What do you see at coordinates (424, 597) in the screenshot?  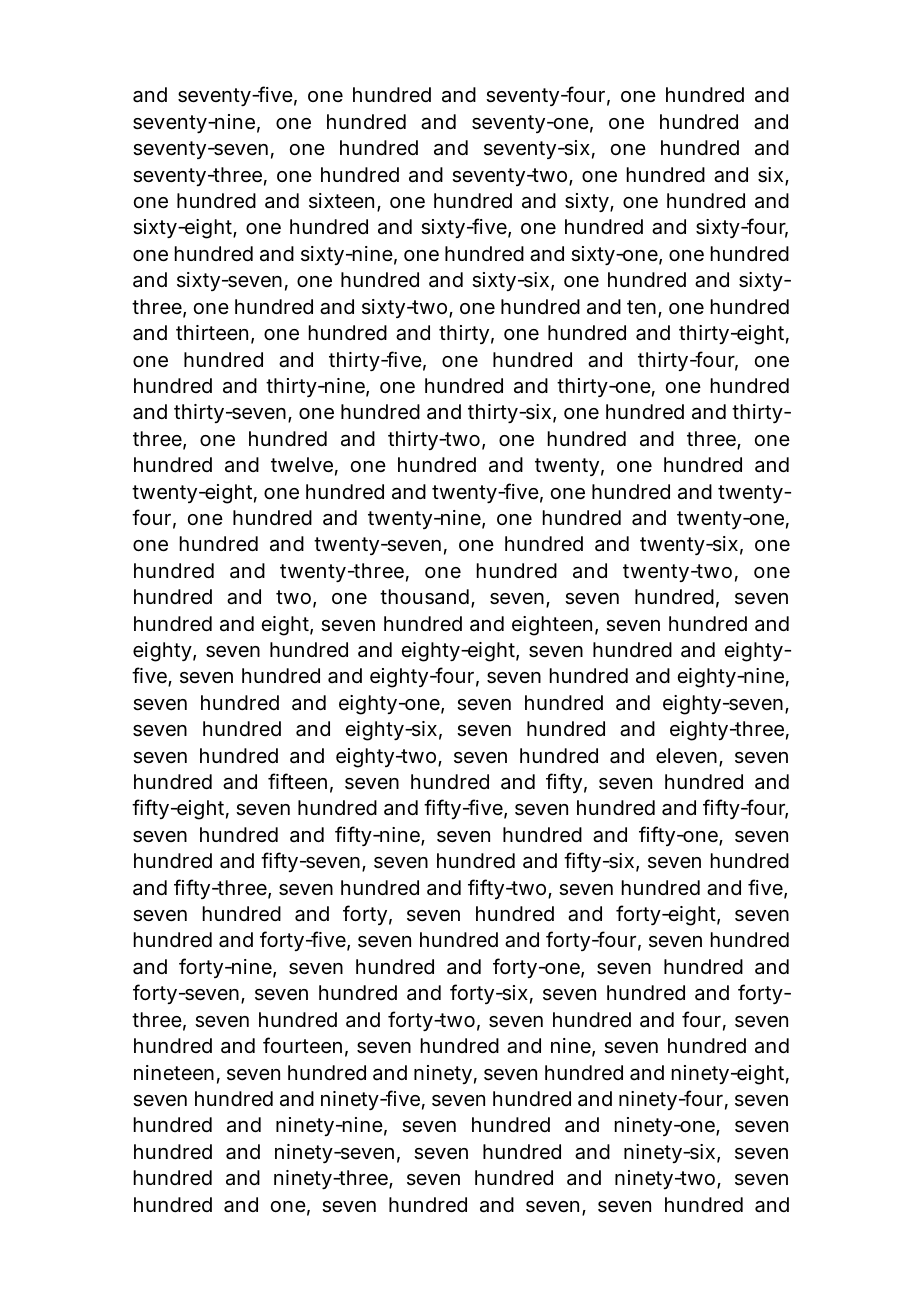 I see `thousand` at bounding box center [424, 597].
